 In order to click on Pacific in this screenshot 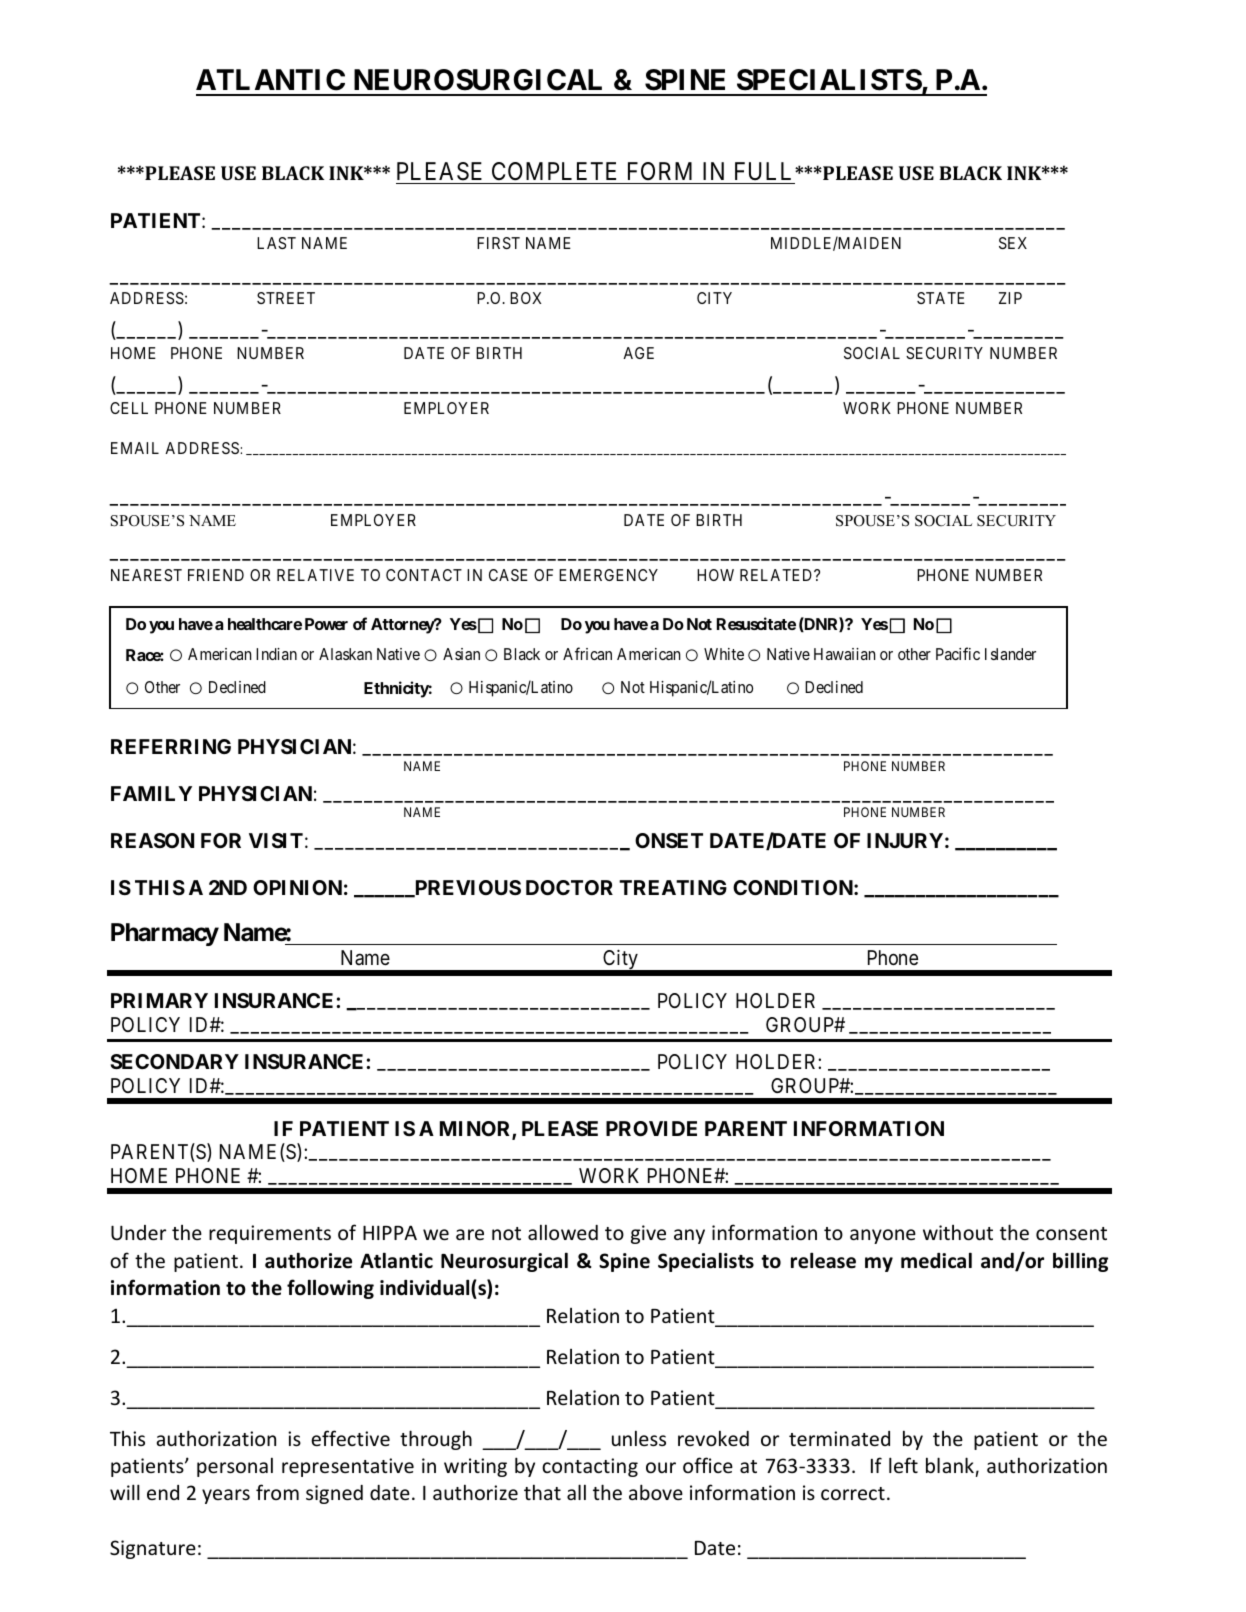, I will do `click(958, 653)`.
